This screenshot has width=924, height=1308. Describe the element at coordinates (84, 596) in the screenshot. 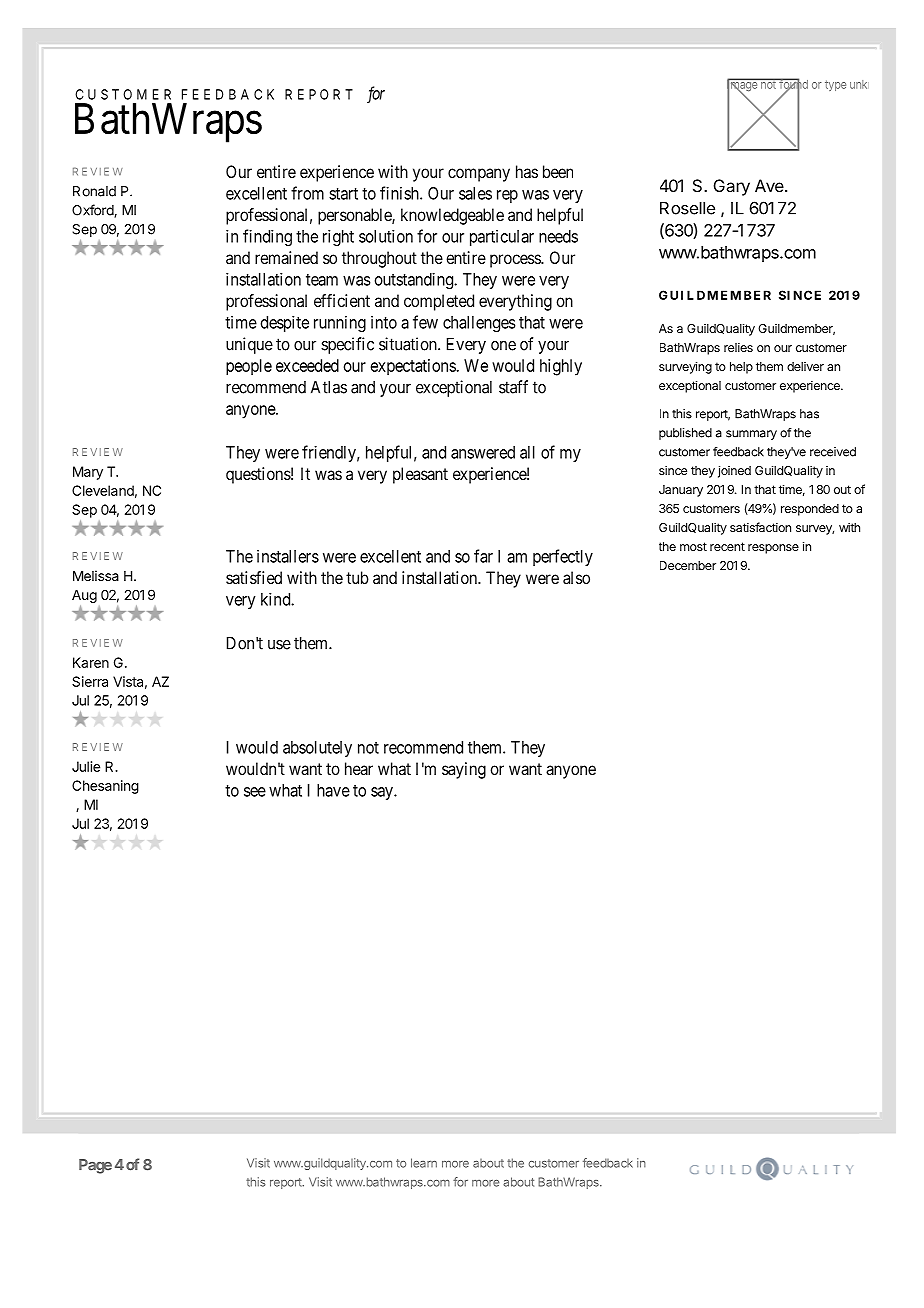

I see `Aug` at that location.
